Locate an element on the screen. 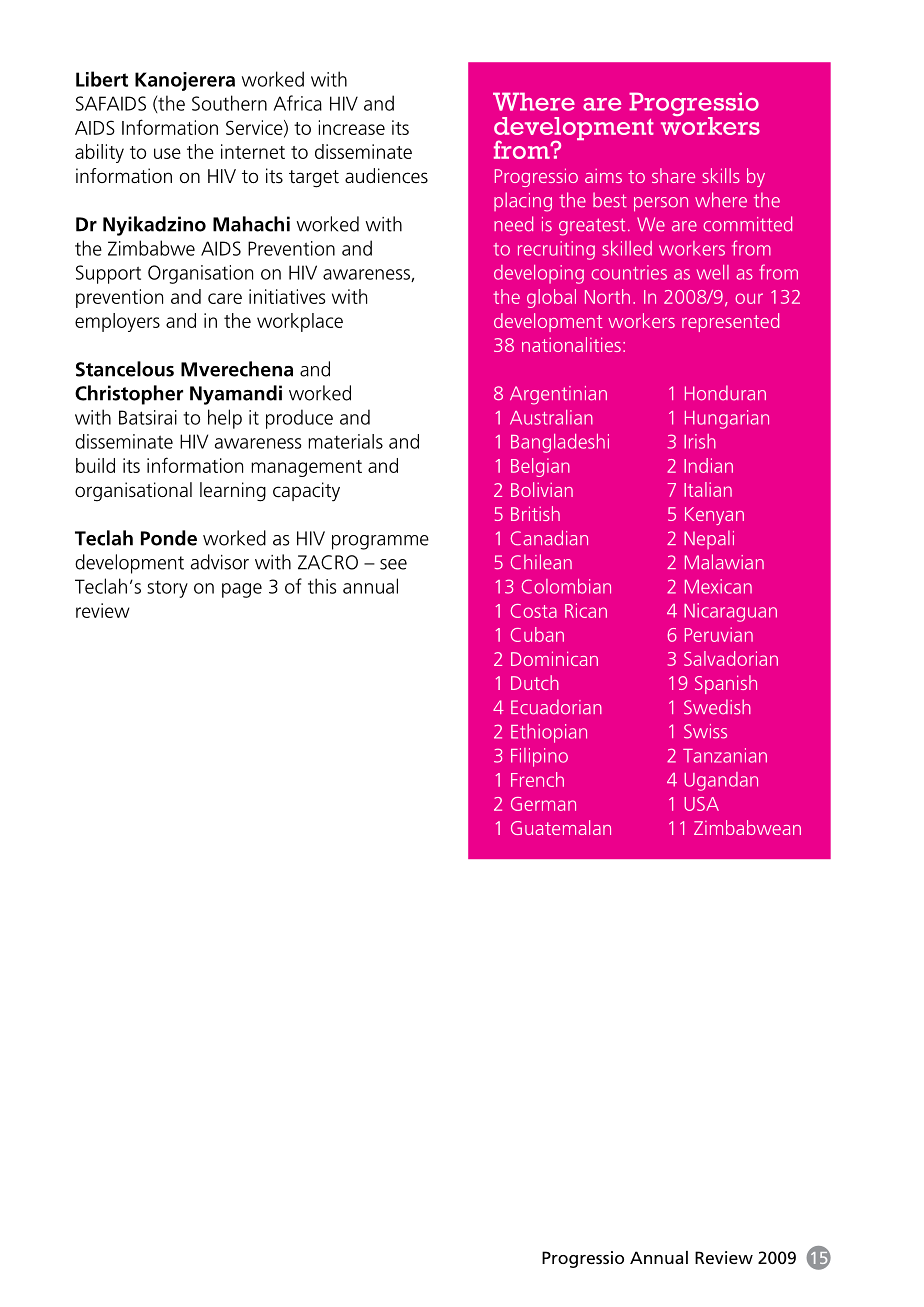  French is located at coordinates (537, 779).
